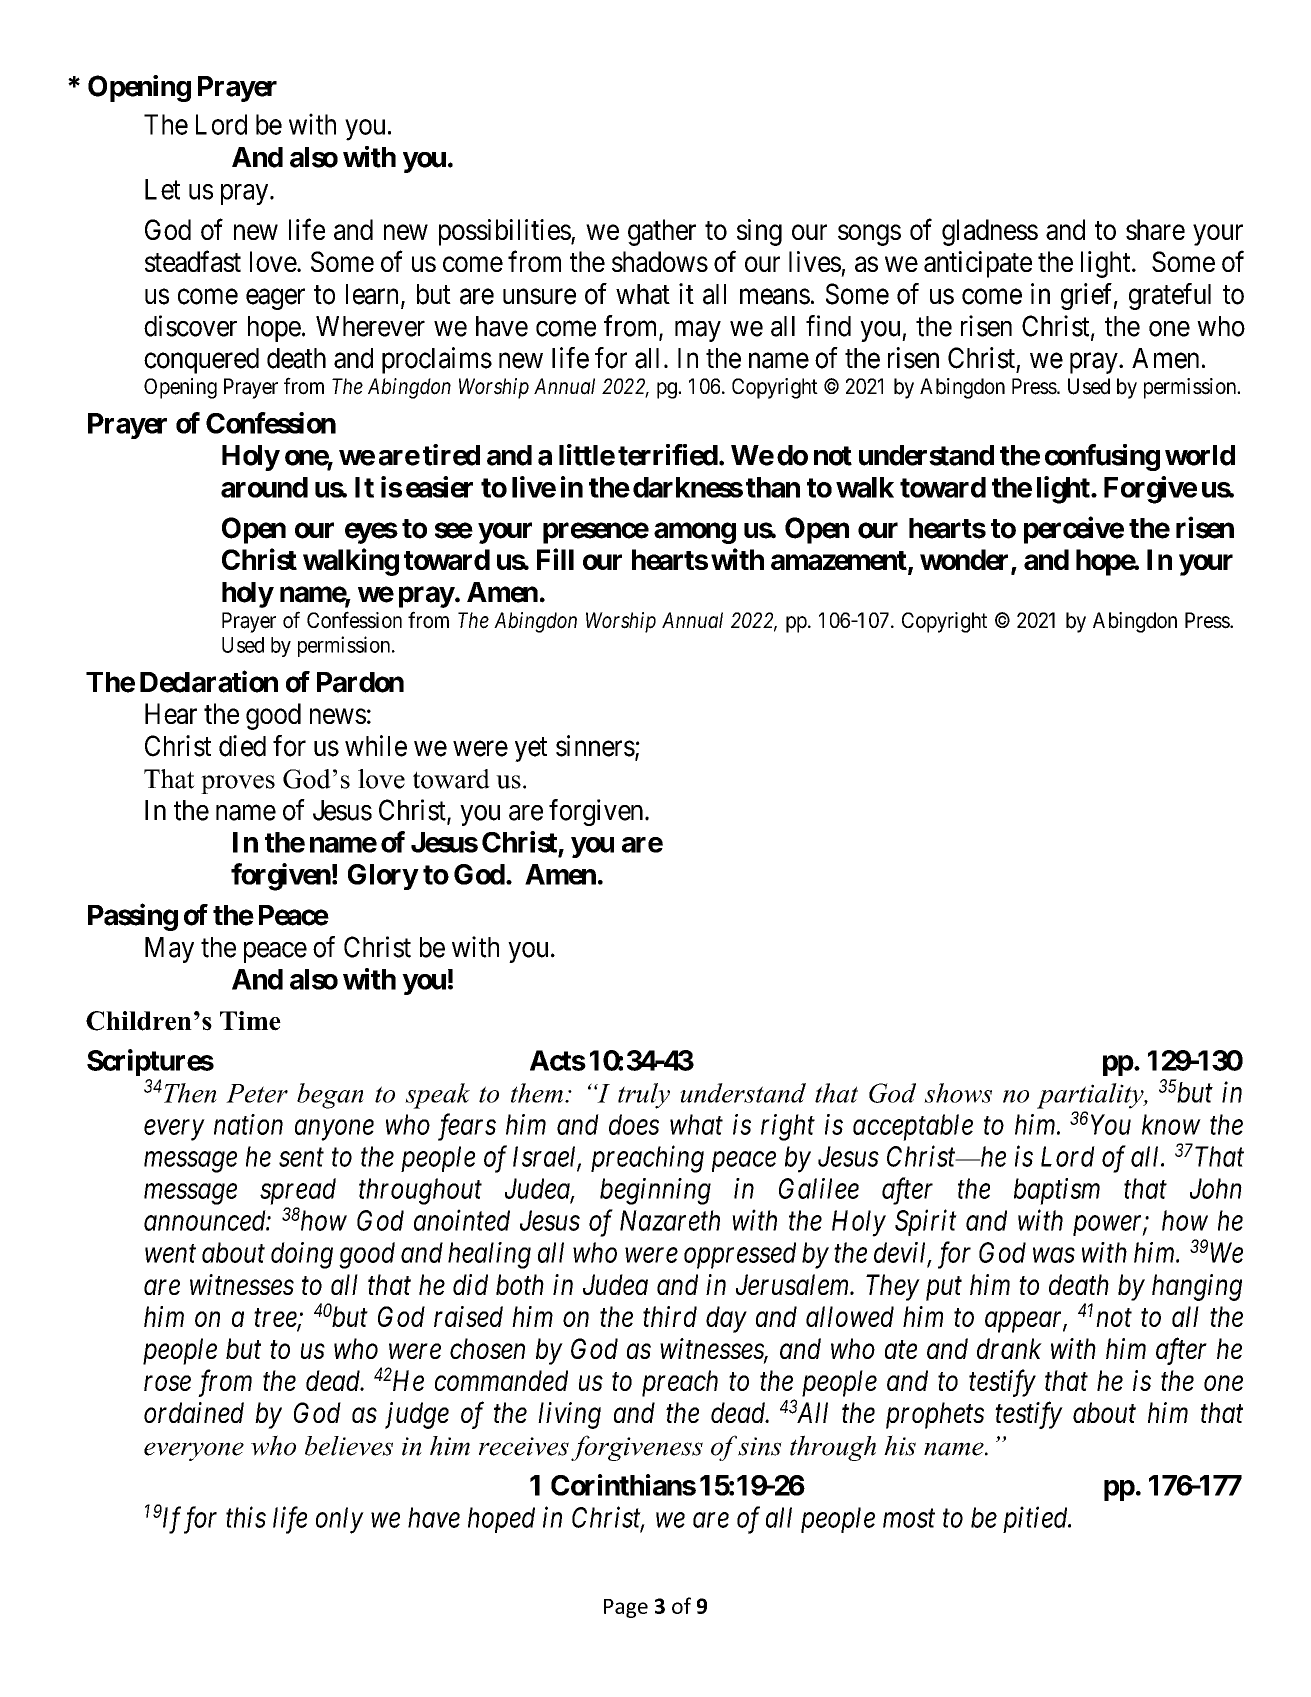  What do you see at coordinates (264, 487) in the screenshot?
I see `around` at bounding box center [264, 487].
